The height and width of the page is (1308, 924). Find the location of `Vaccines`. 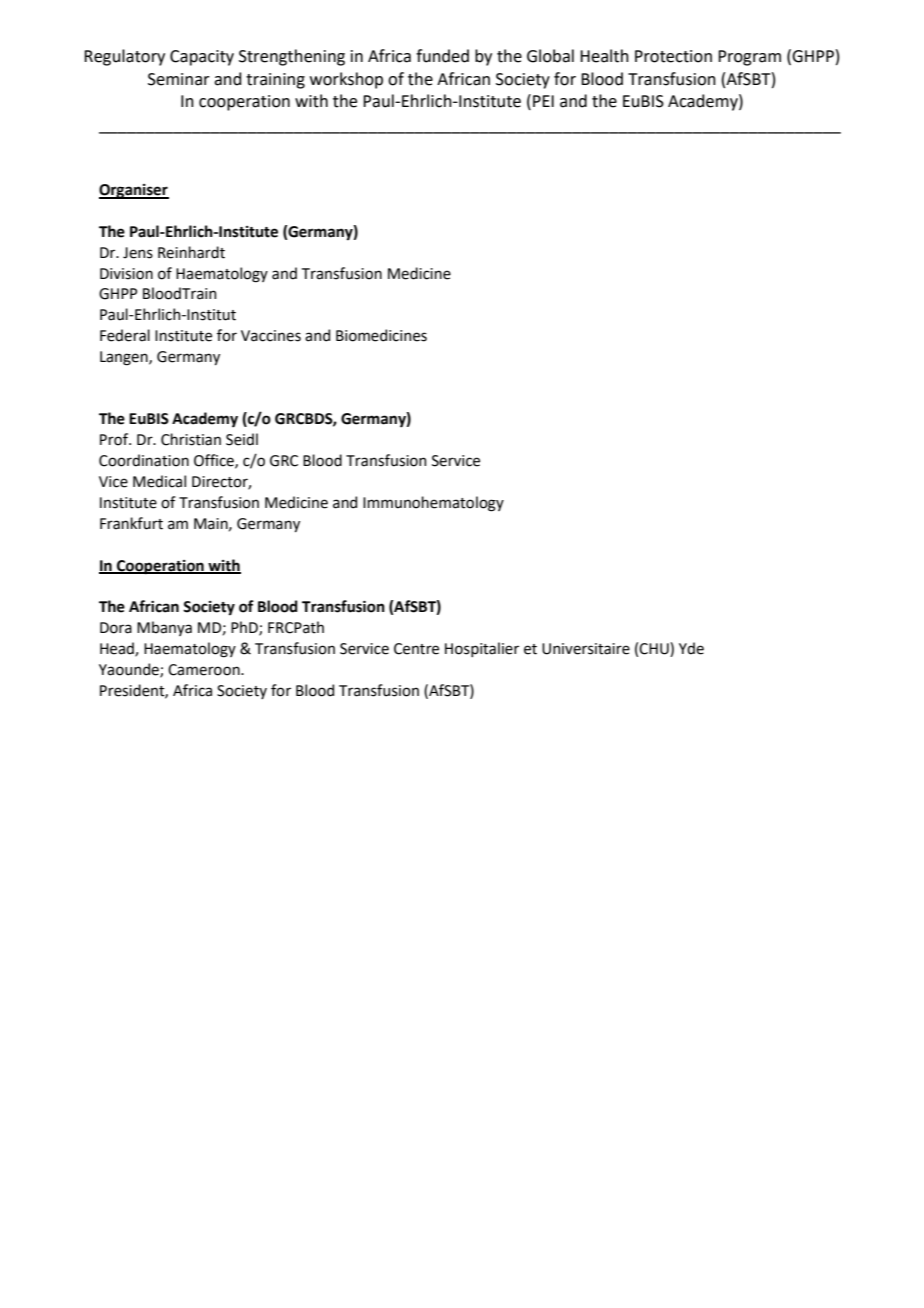

Vaccines is located at coordinates (271, 336).
